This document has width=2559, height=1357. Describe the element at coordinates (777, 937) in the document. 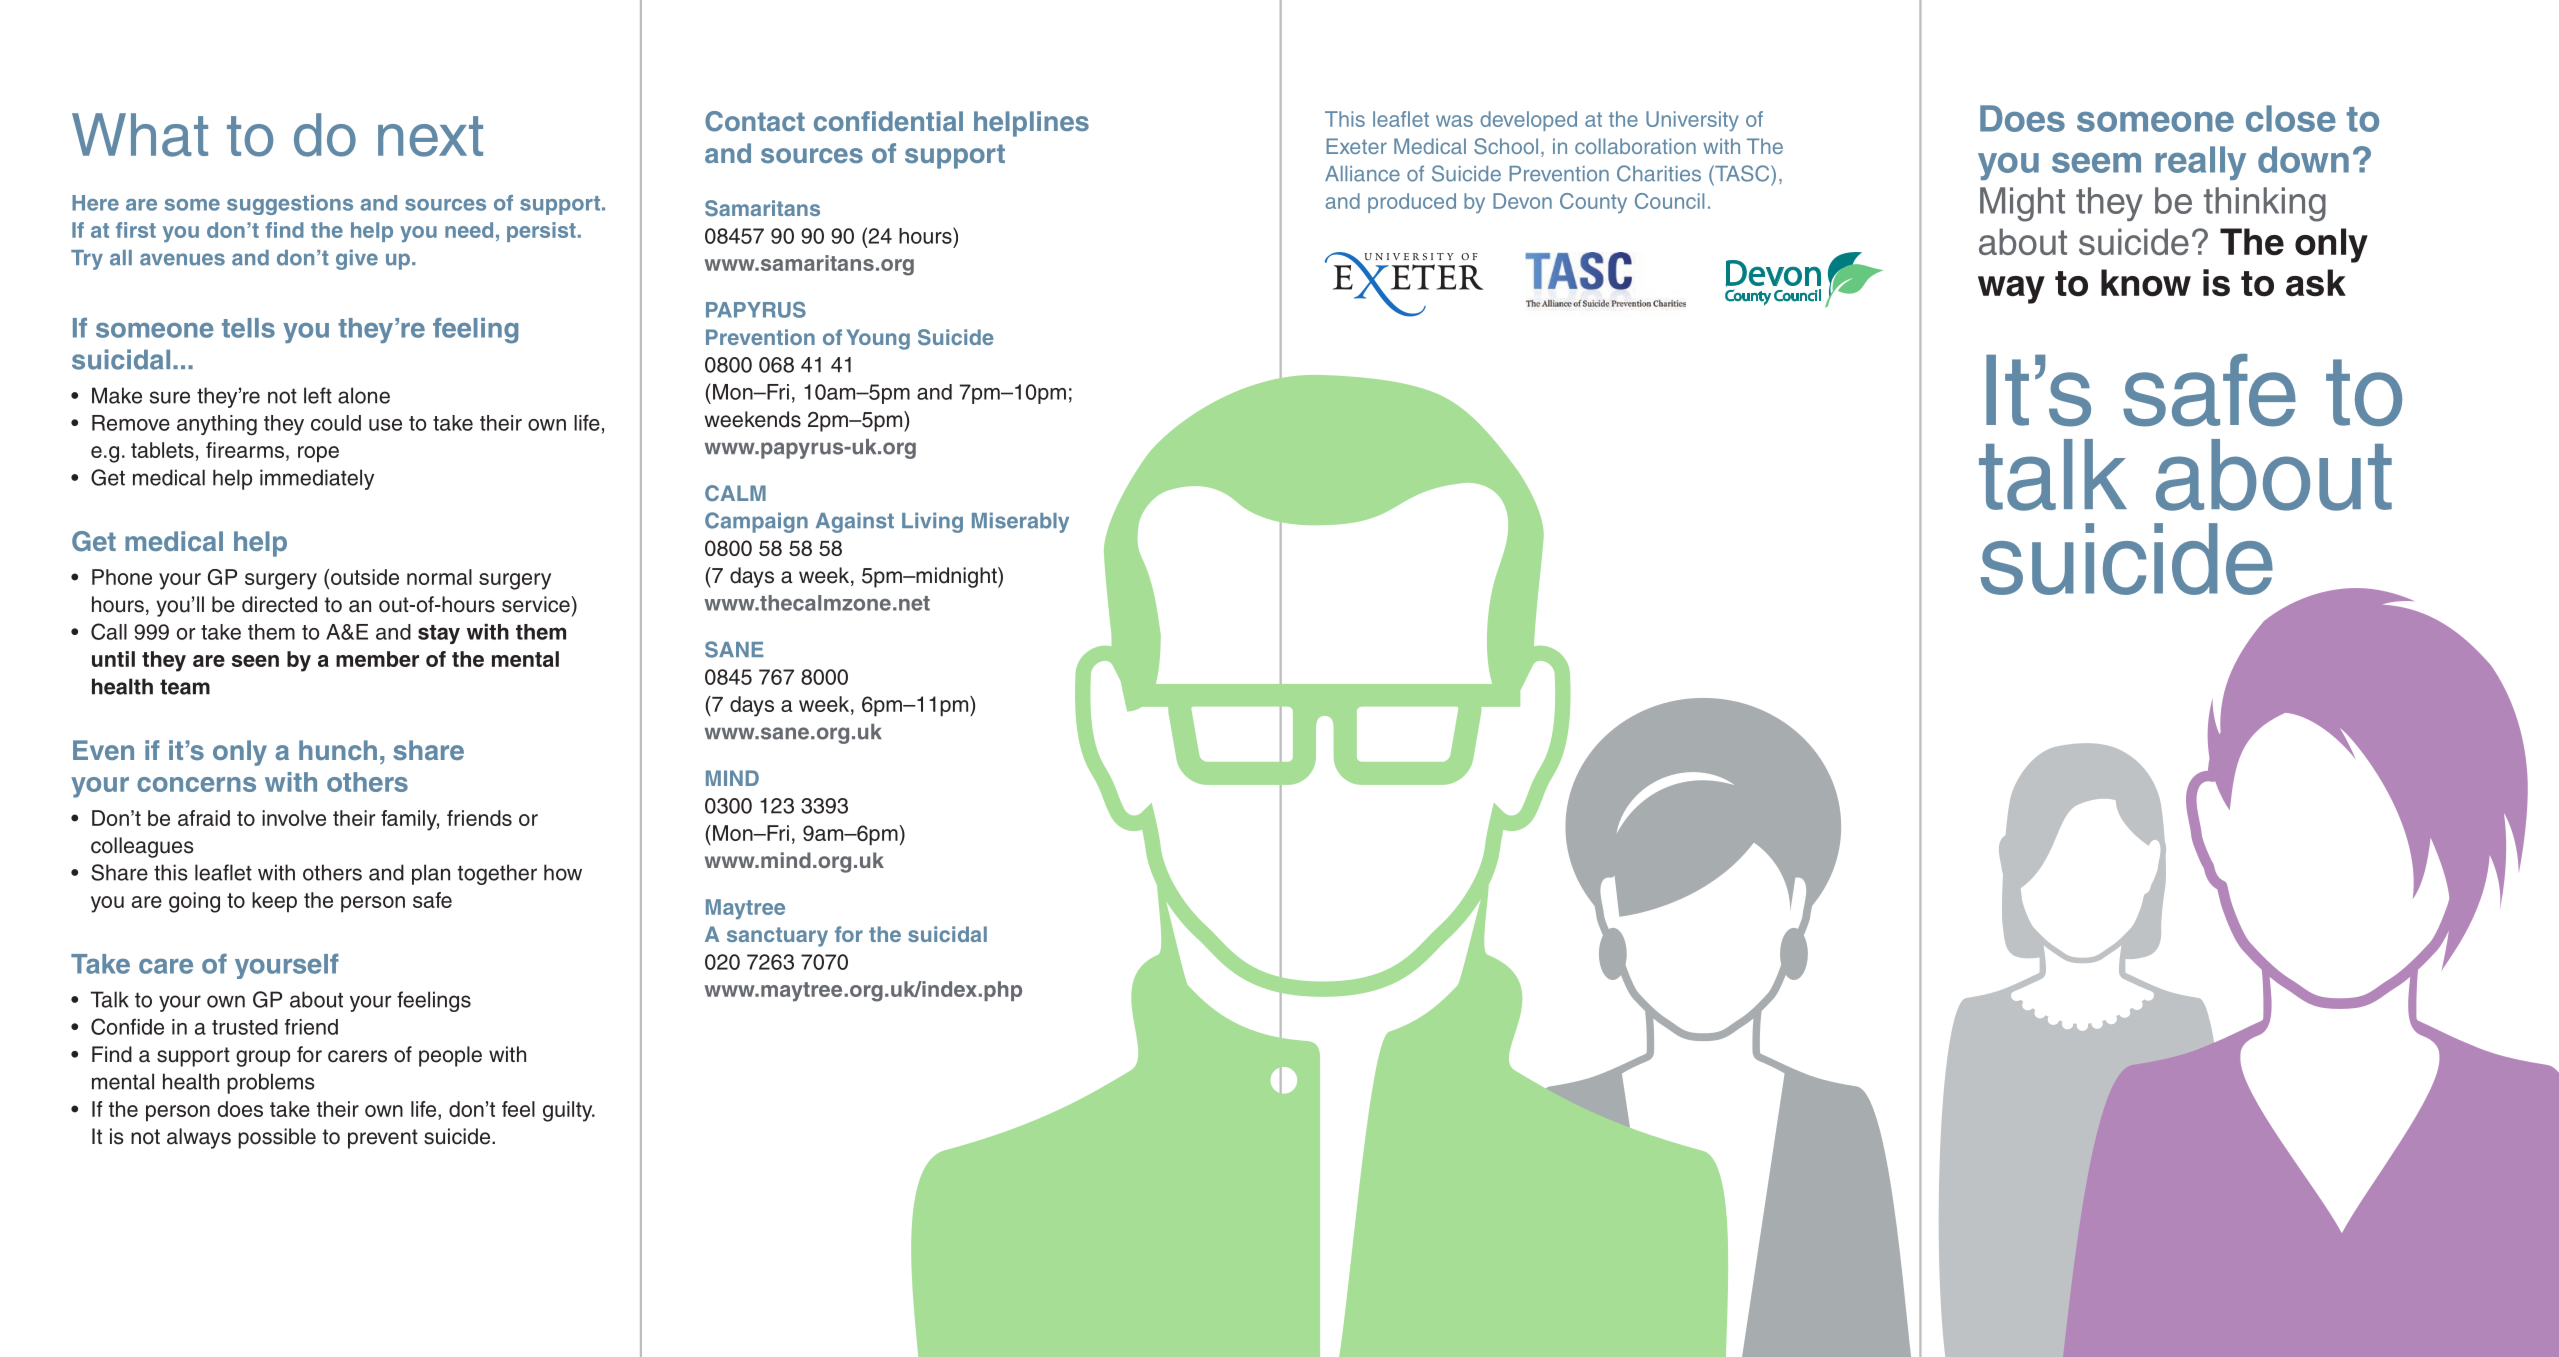

I see `sanctuary` at that location.
